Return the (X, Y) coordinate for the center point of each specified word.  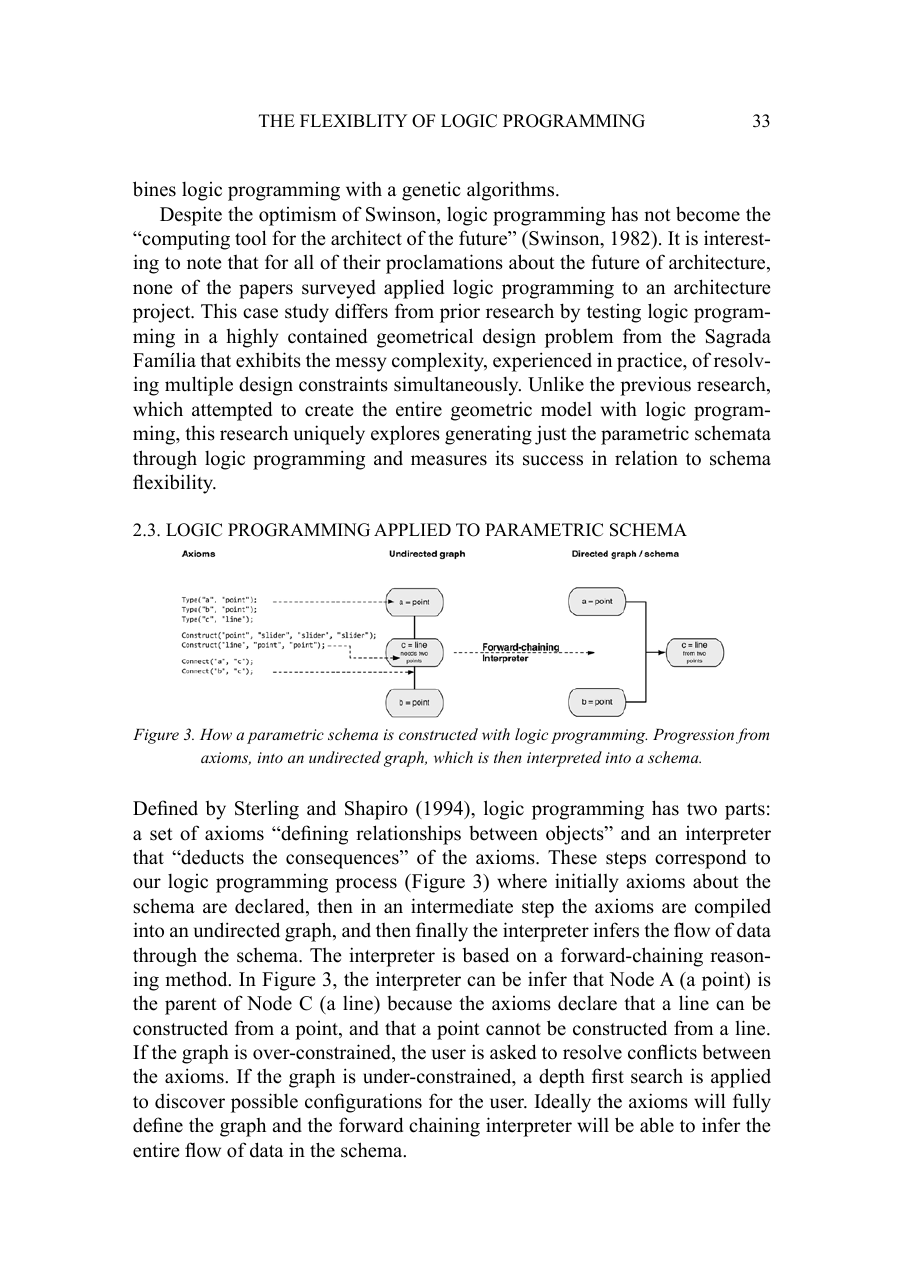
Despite (191, 216)
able (657, 1125)
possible (264, 1103)
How (216, 734)
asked (513, 1052)
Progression (693, 736)
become (708, 214)
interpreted (564, 759)
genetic (431, 191)
